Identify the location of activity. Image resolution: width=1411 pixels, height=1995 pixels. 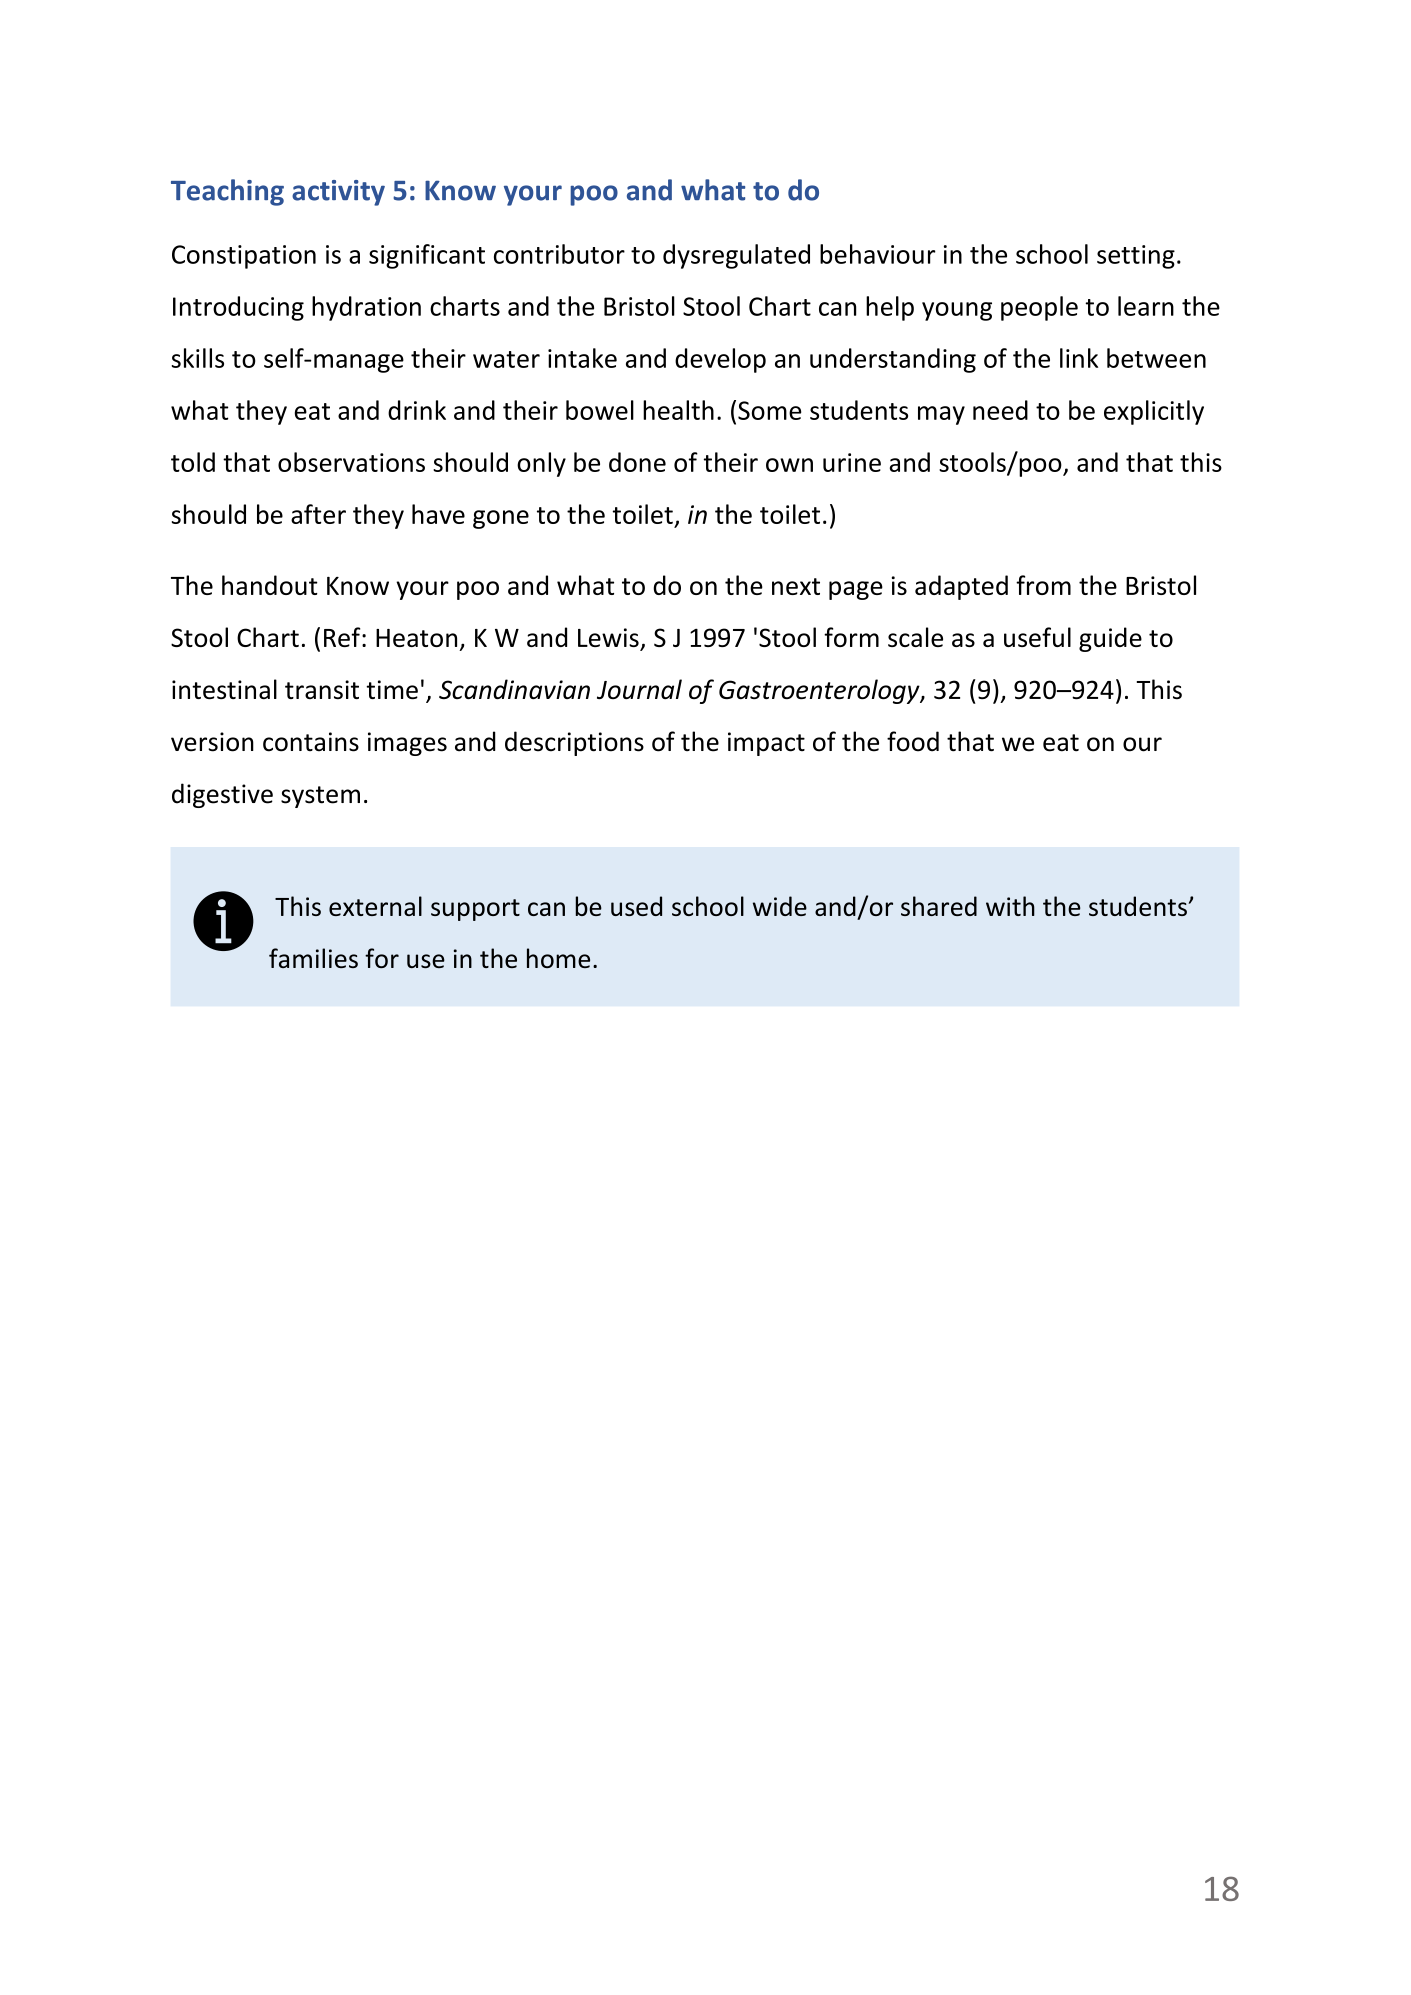
(338, 193).
